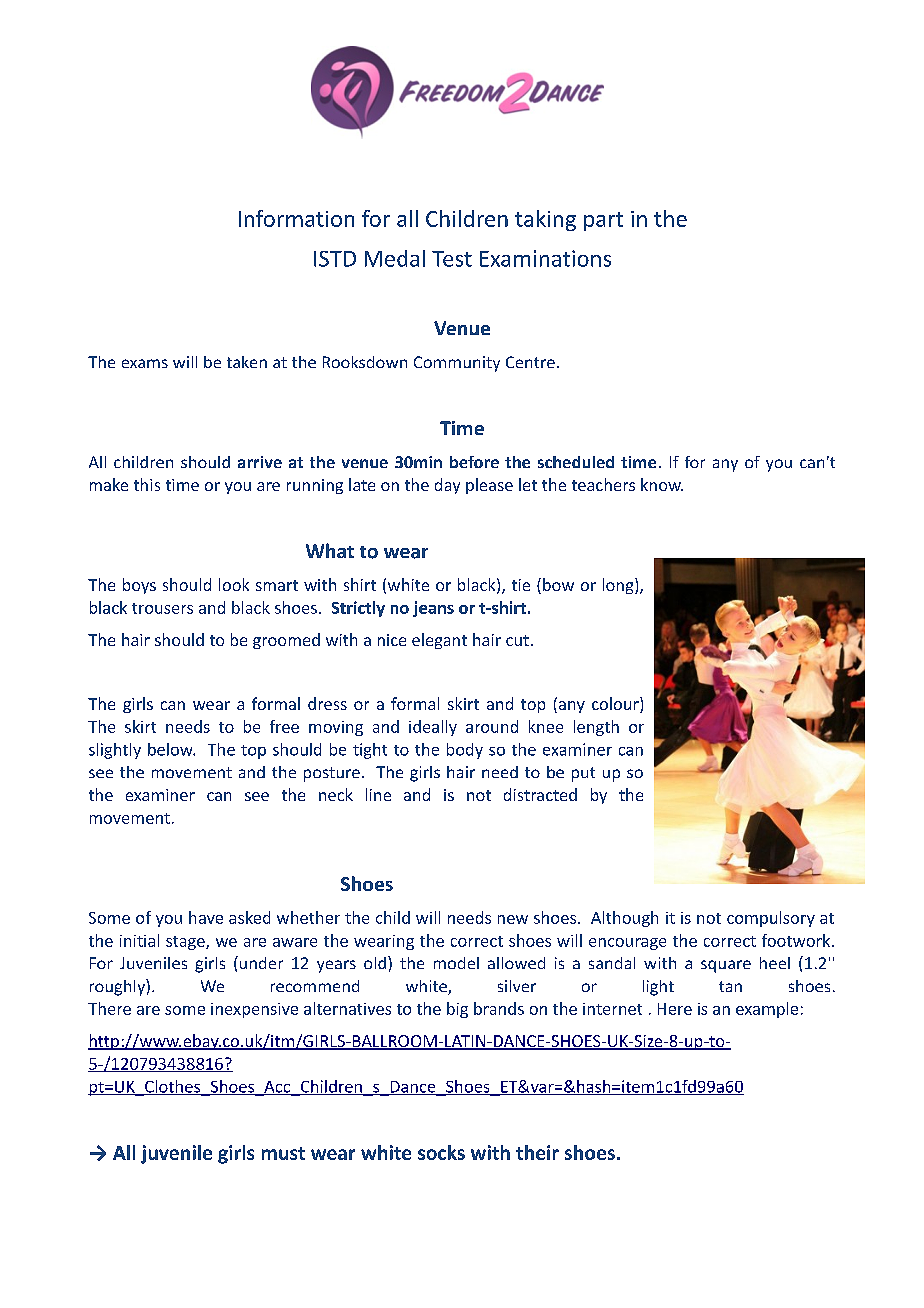  What do you see at coordinates (147, 484) in the document?
I see `this` at bounding box center [147, 484].
